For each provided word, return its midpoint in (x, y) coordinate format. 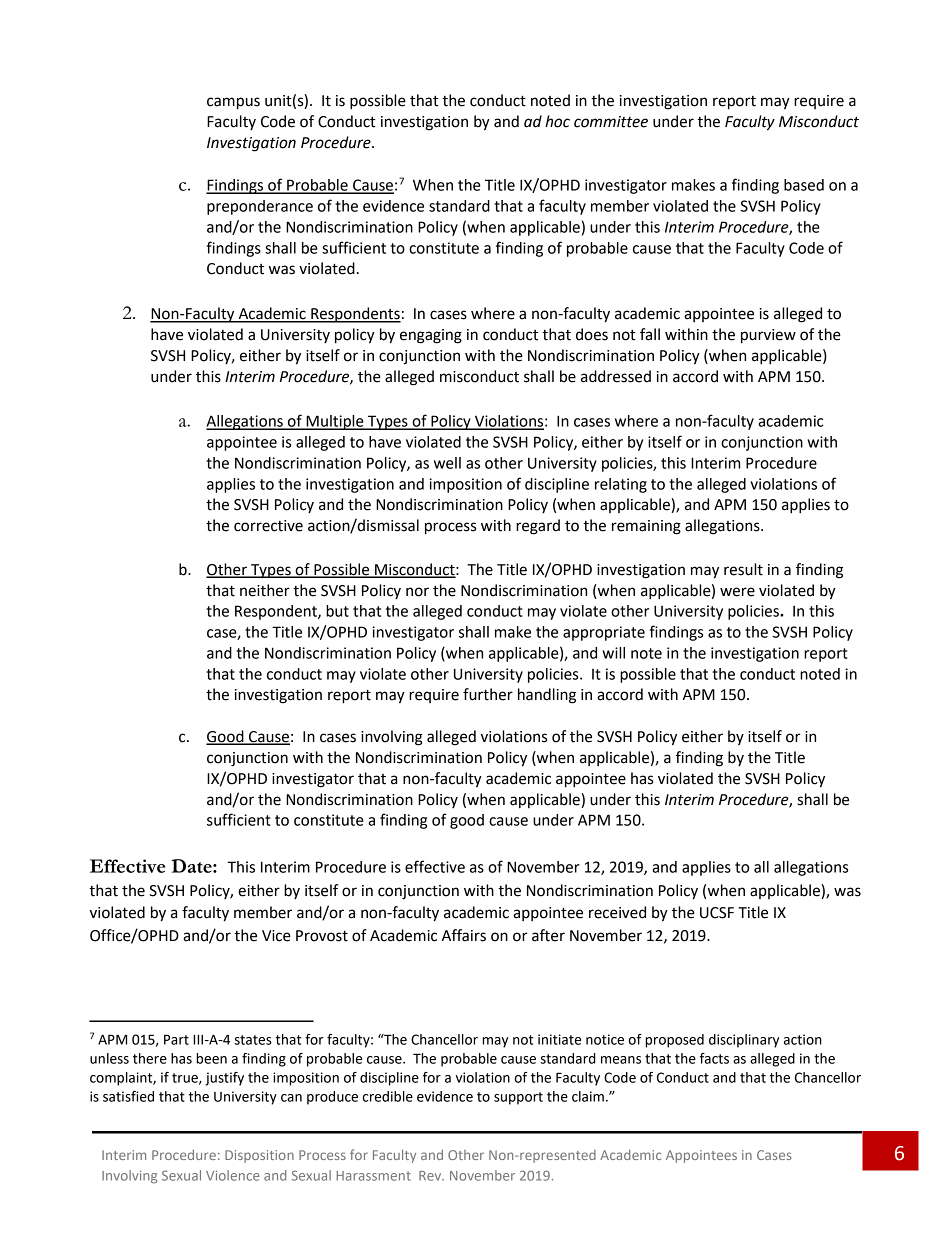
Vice (276, 936)
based (804, 185)
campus (233, 103)
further (488, 694)
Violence (233, 1175)
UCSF (717, 913)
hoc (557, 121)
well (447, 463)
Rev (431, 1176)
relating (621, 485)
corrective (268, 526)
